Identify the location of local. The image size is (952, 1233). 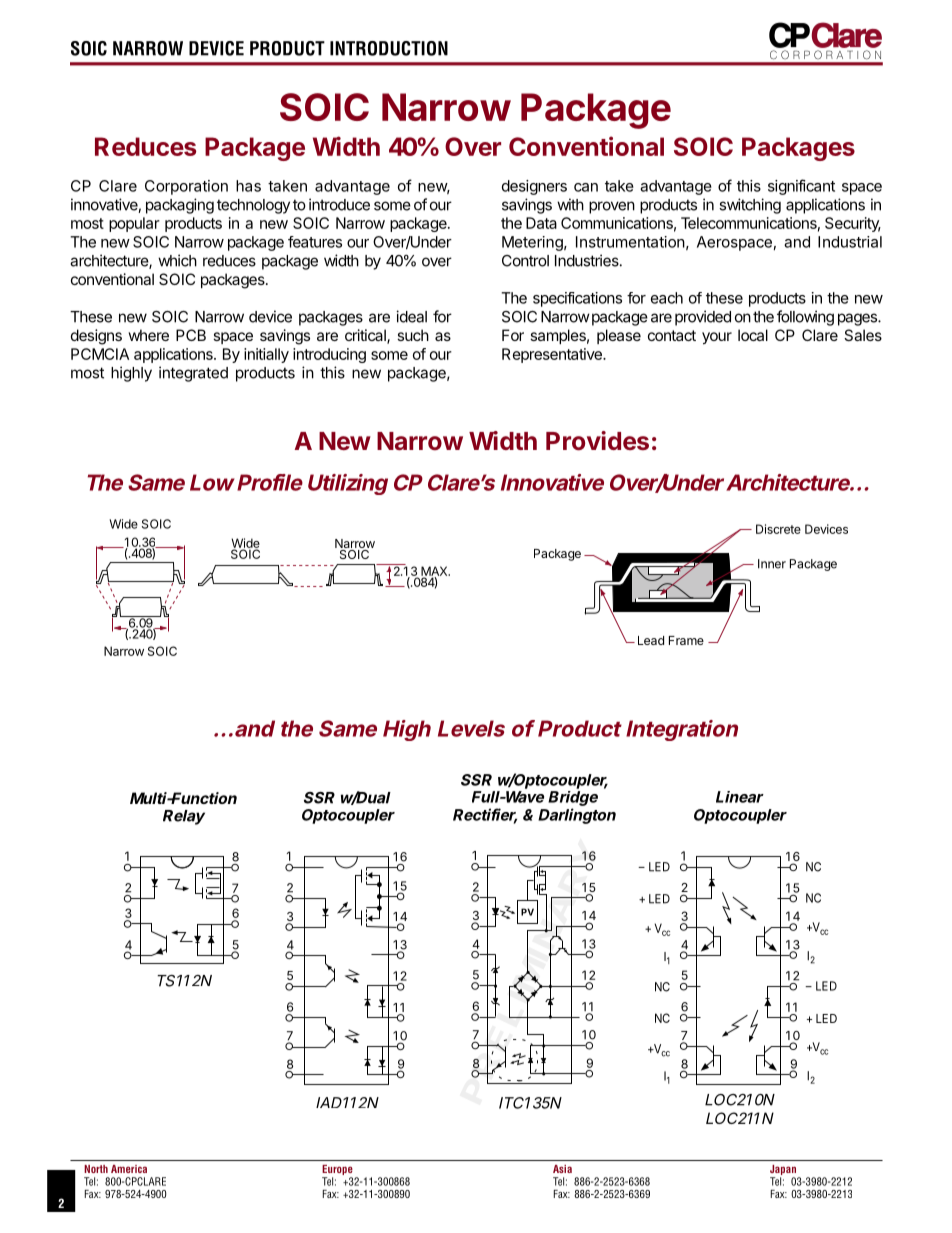
(753, 335).
